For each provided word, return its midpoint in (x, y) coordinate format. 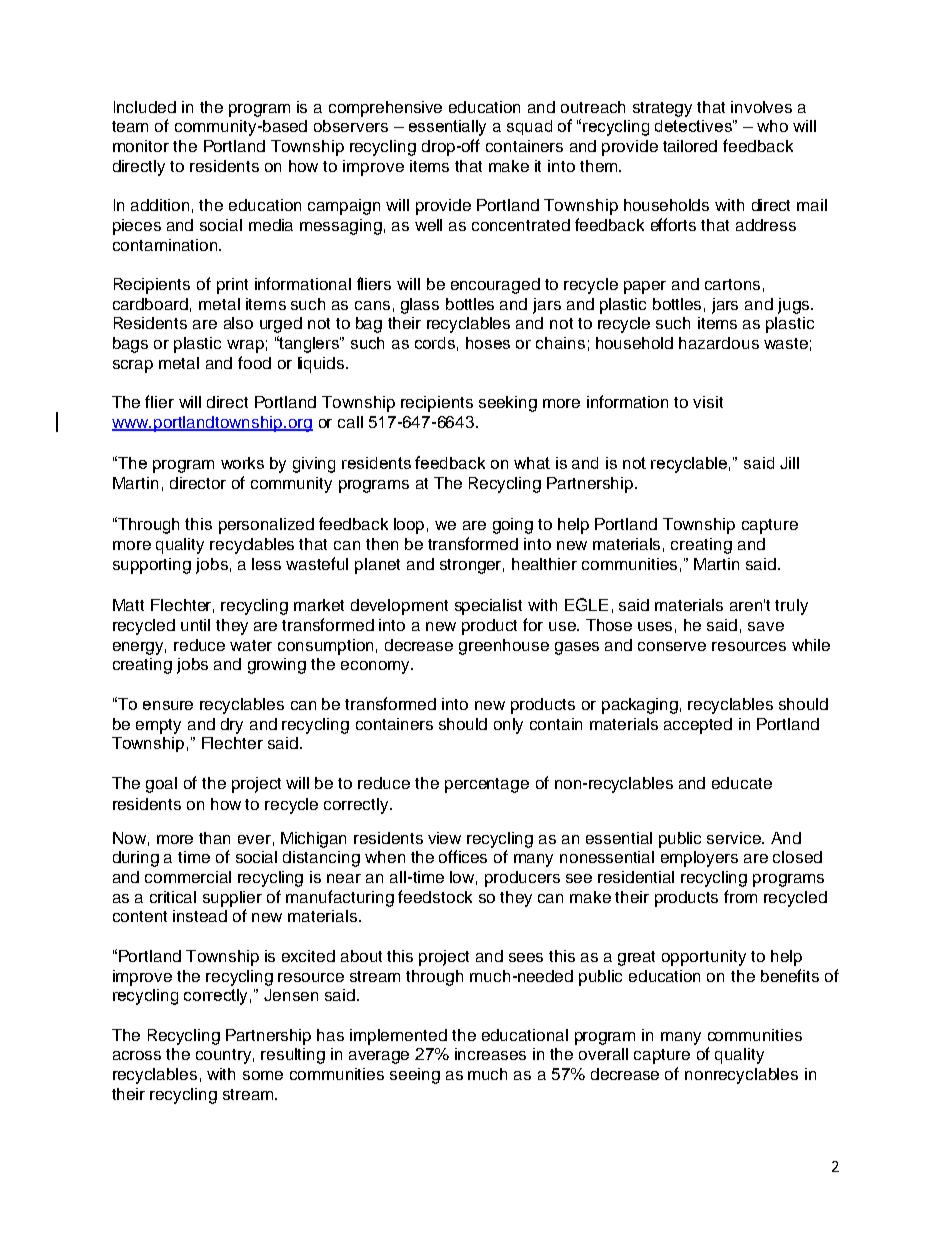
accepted (698, 726)
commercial (188, 877)
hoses (488, 343)
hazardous (719, 343)
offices (463, 856)
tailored (690, 146)
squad (529, 127)
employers (699, 859)
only (508, 726)
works (242, 463)
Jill (789, 463)
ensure (168, 705)
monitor (141, 146)
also (238, 323)
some (263, 1075)
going (513, 526)
